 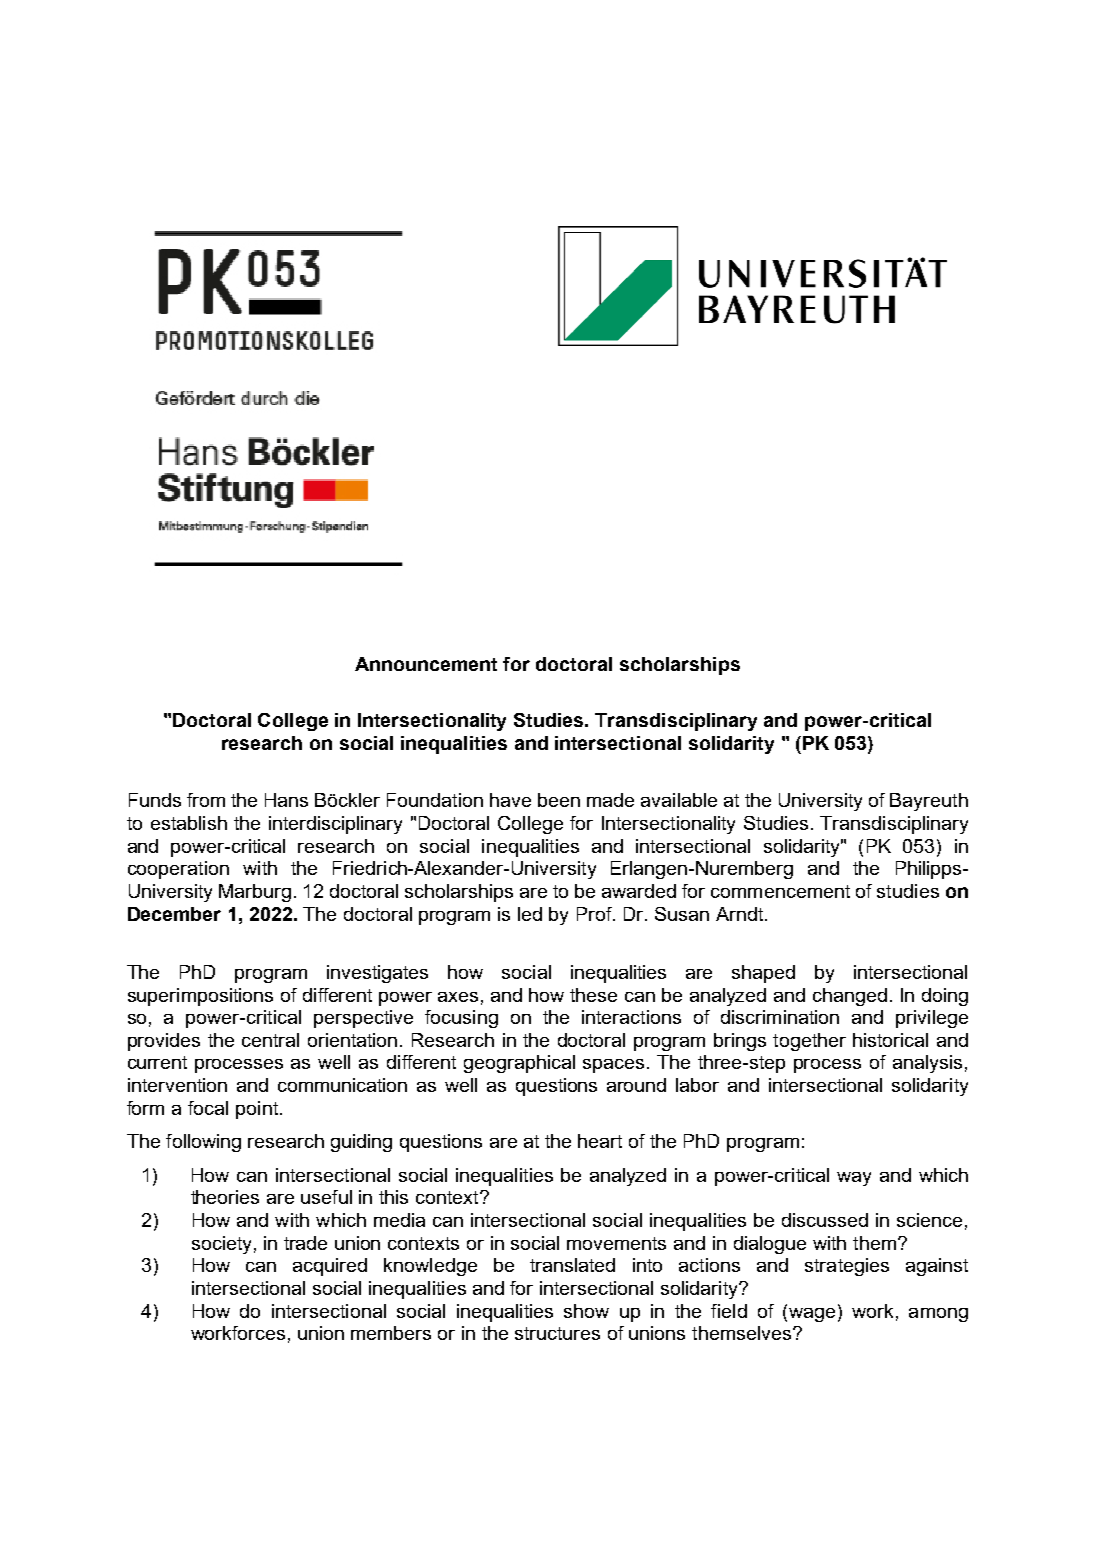 I want to click on been, so click(x=559, y=800).
